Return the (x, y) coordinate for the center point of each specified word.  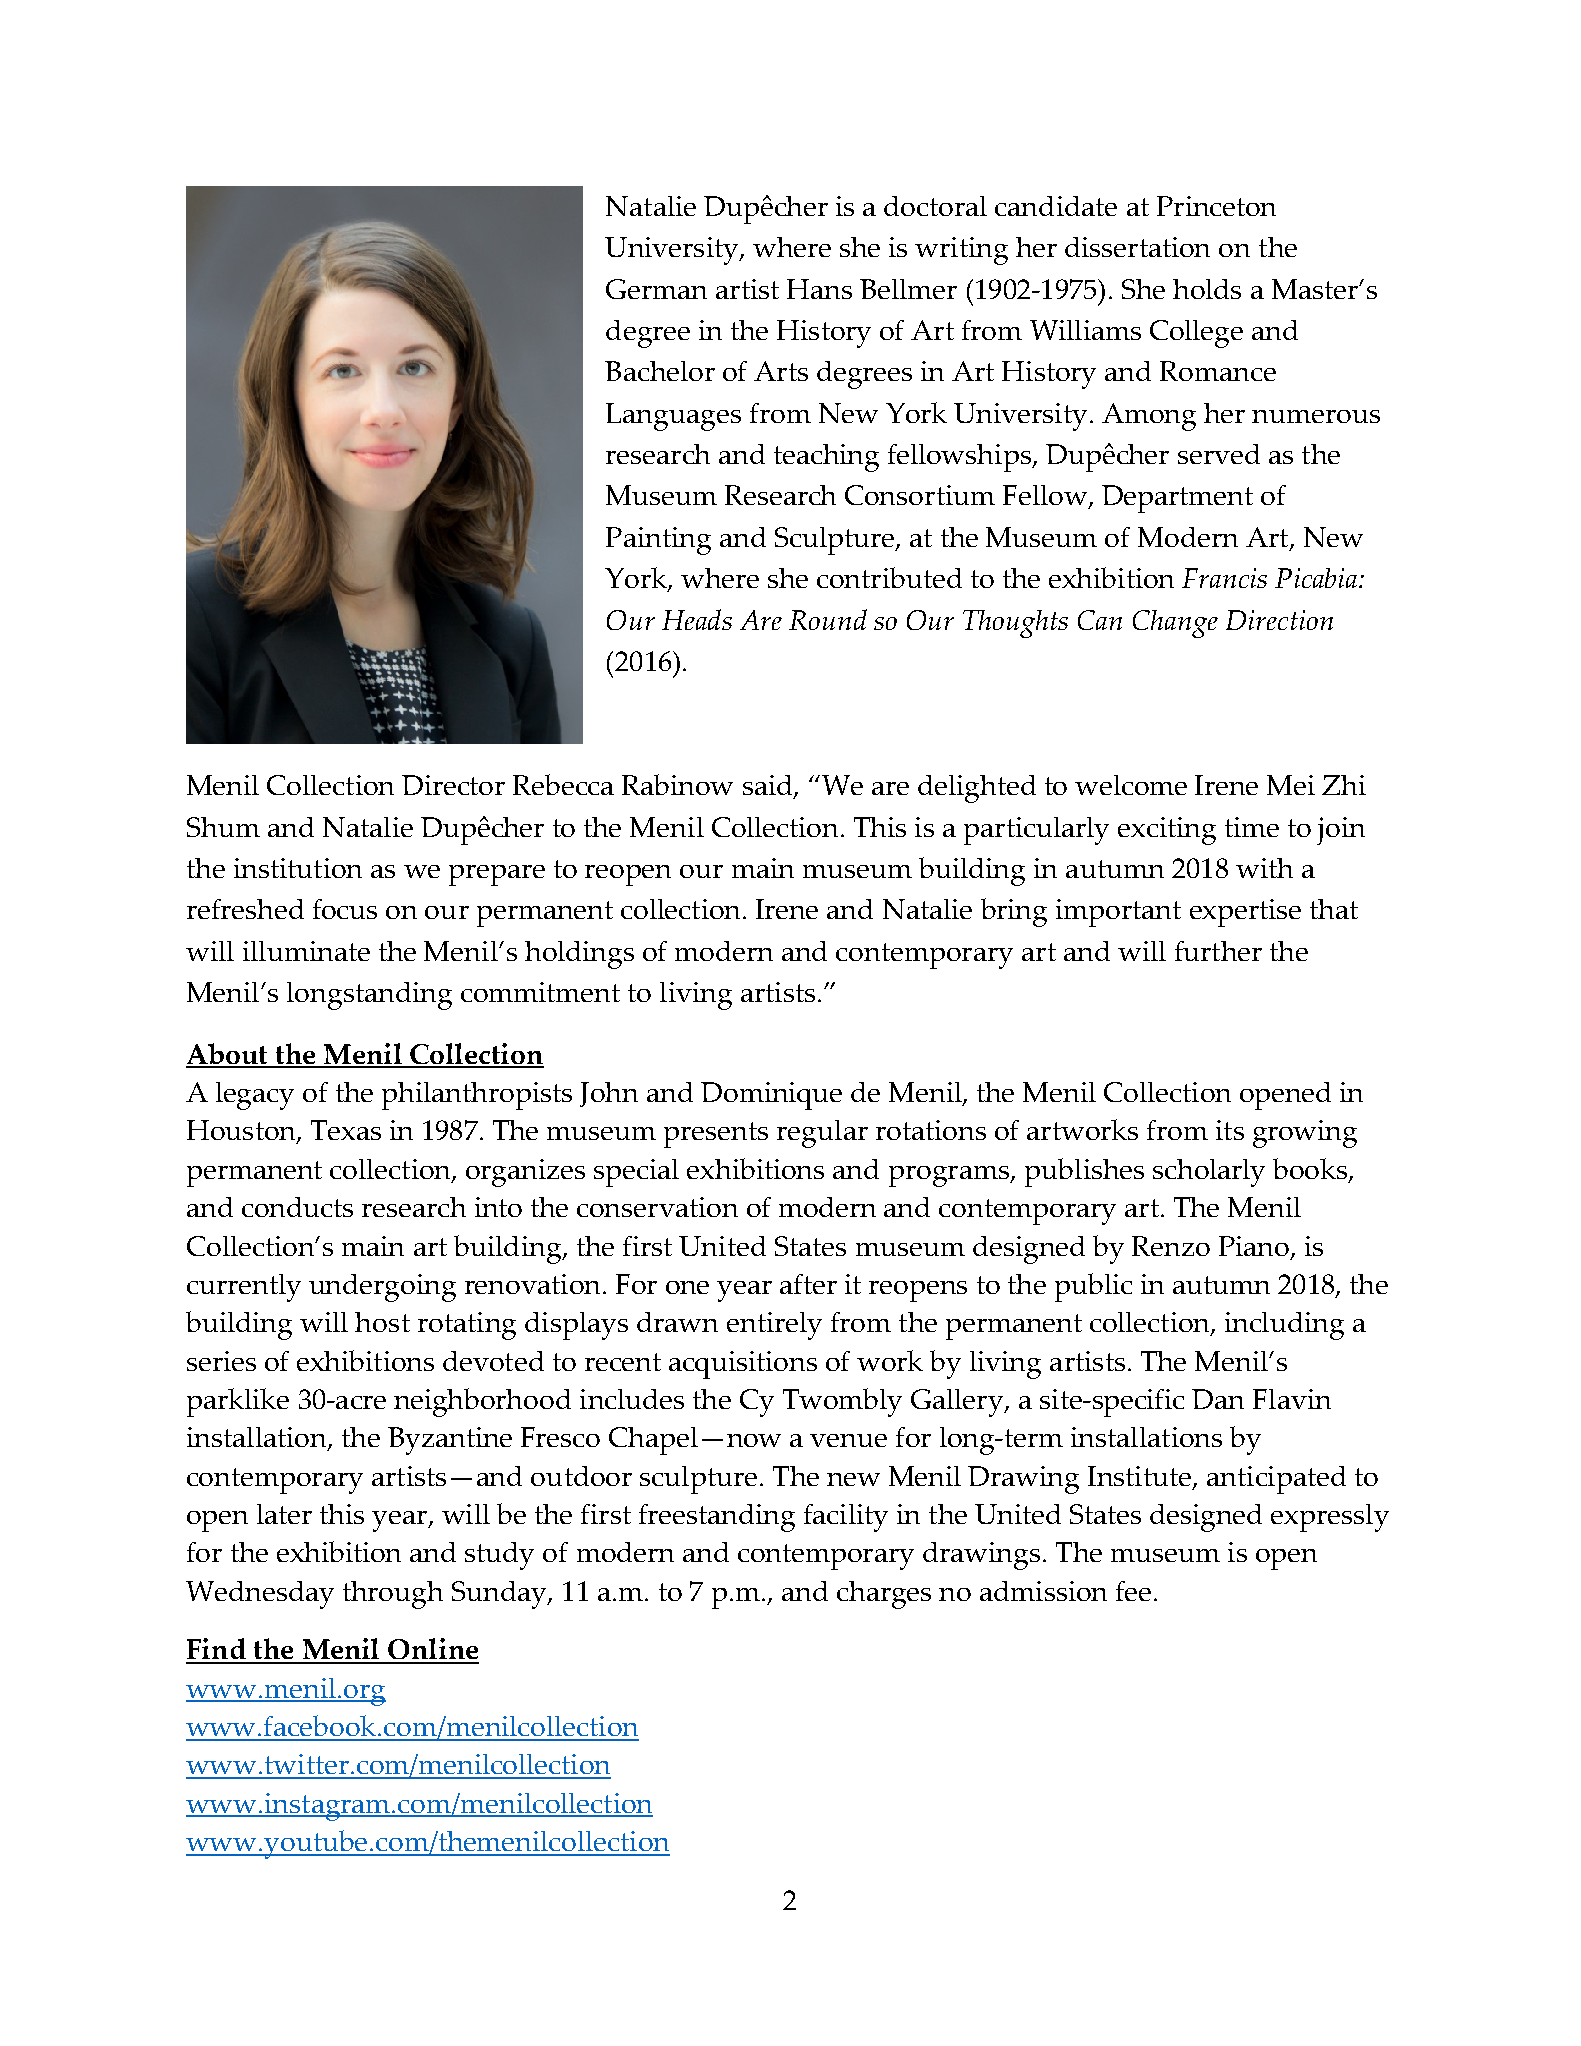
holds (1207, 289)
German (656, 289)
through (393, 1595)
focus (345, 909)
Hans (819, 289)
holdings (579, 955)
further (1218, 951)
